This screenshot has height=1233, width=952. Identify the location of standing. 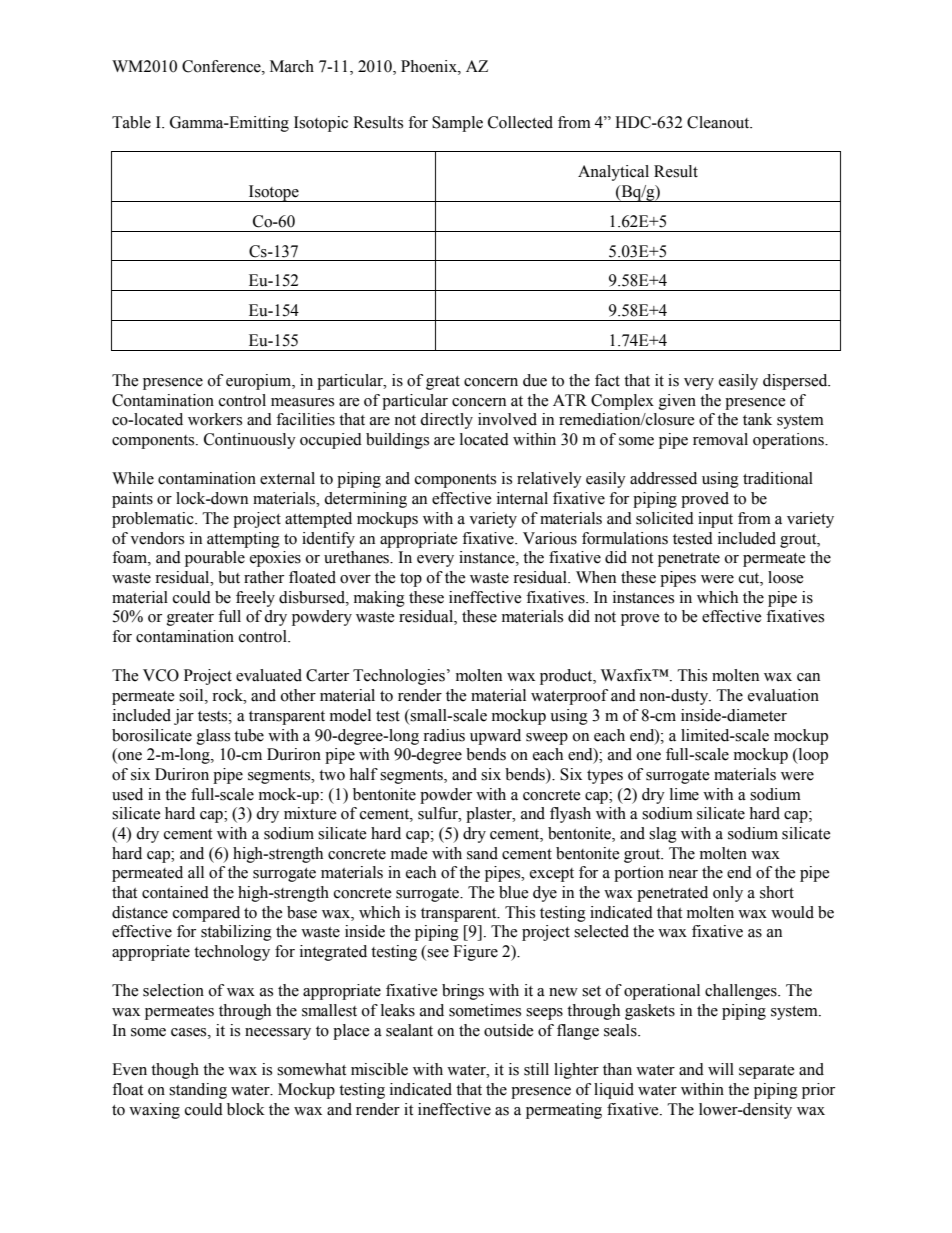
(198, 1091).
